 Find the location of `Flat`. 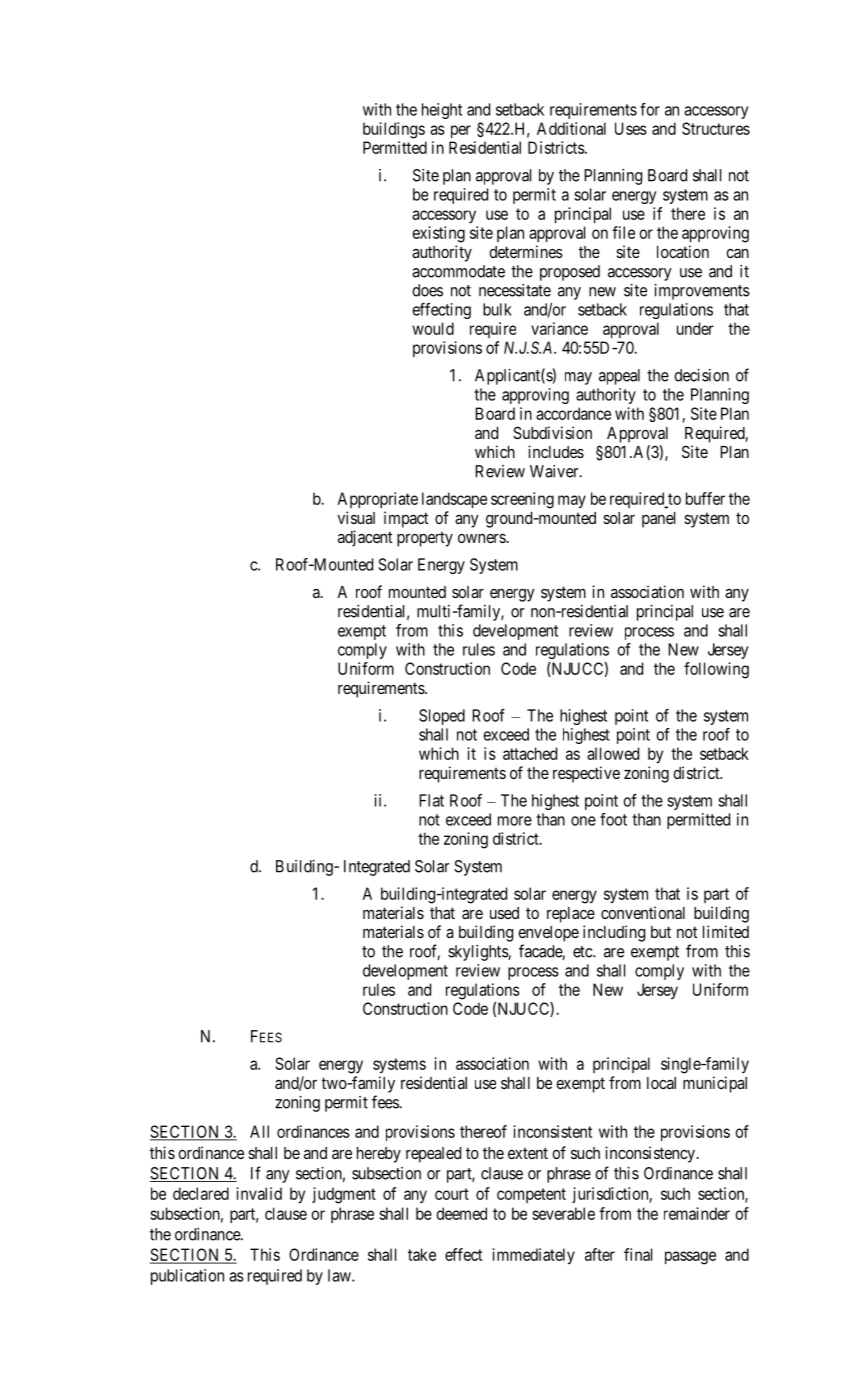

Flat is located at coordinates (431, 800).
